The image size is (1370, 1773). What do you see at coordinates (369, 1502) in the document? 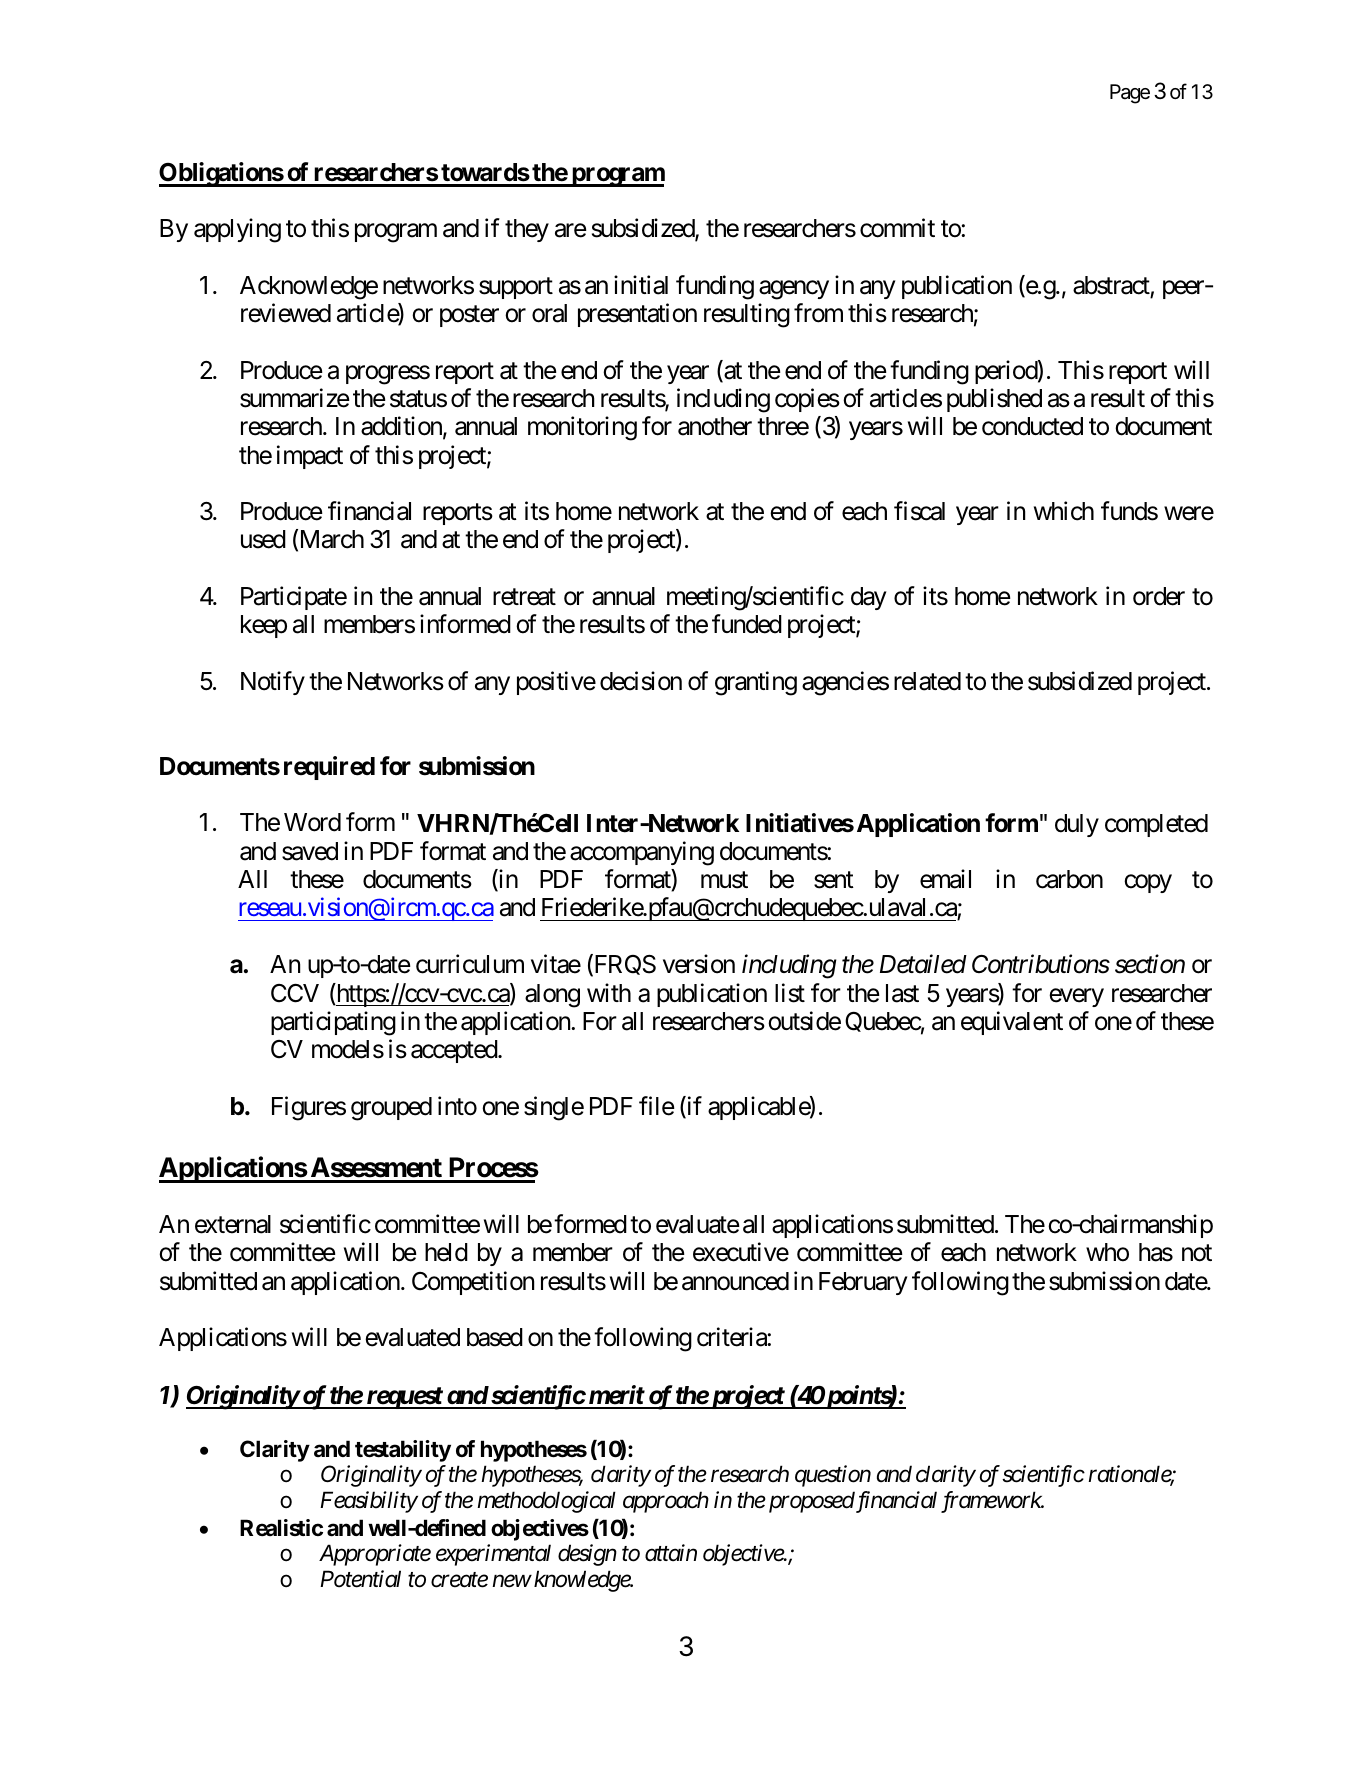
I see `Feasibility` at bounding box center [369, 1502].
